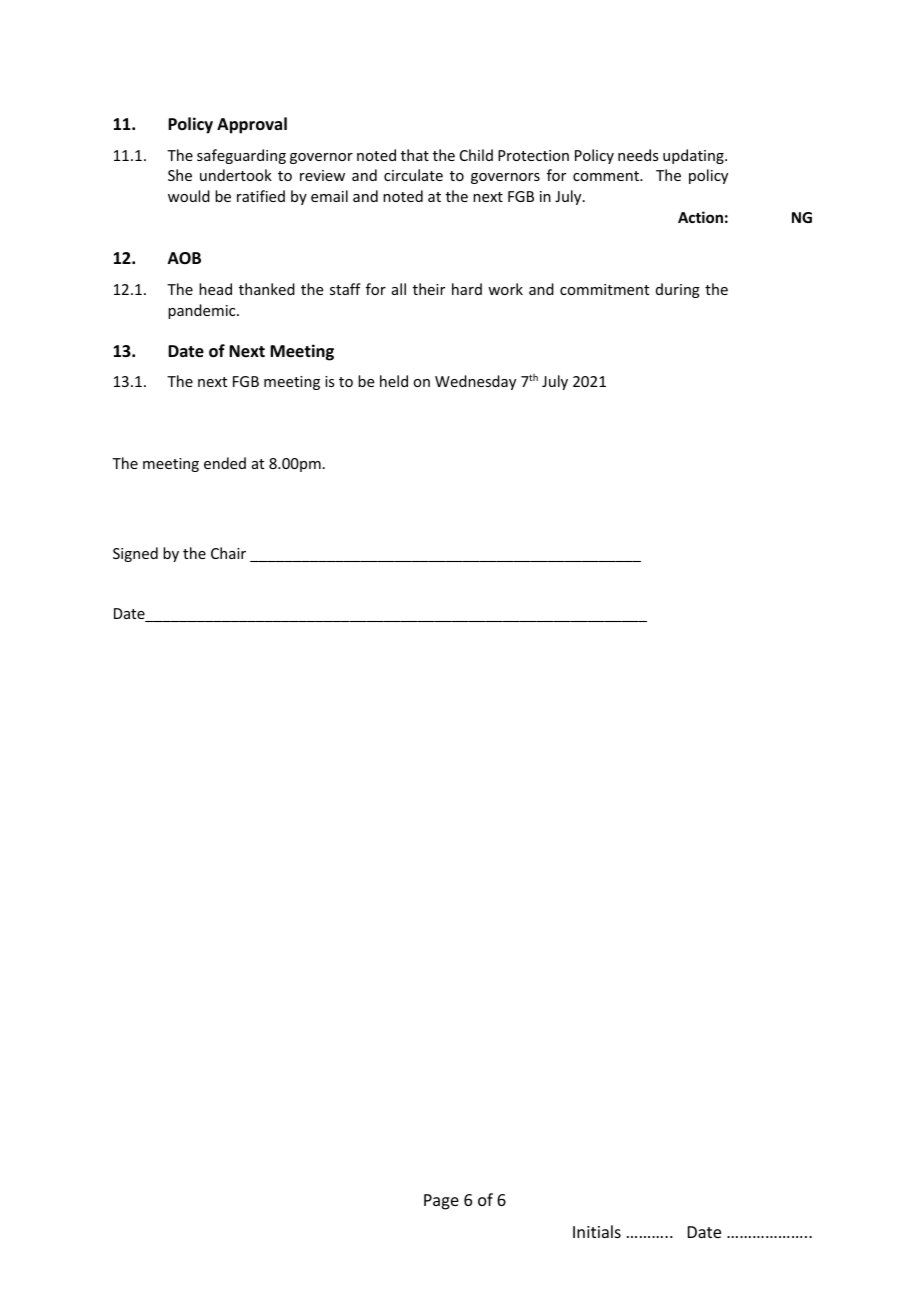 This document has height=1308, width=924. I want to click on during, so click(678, 290).
